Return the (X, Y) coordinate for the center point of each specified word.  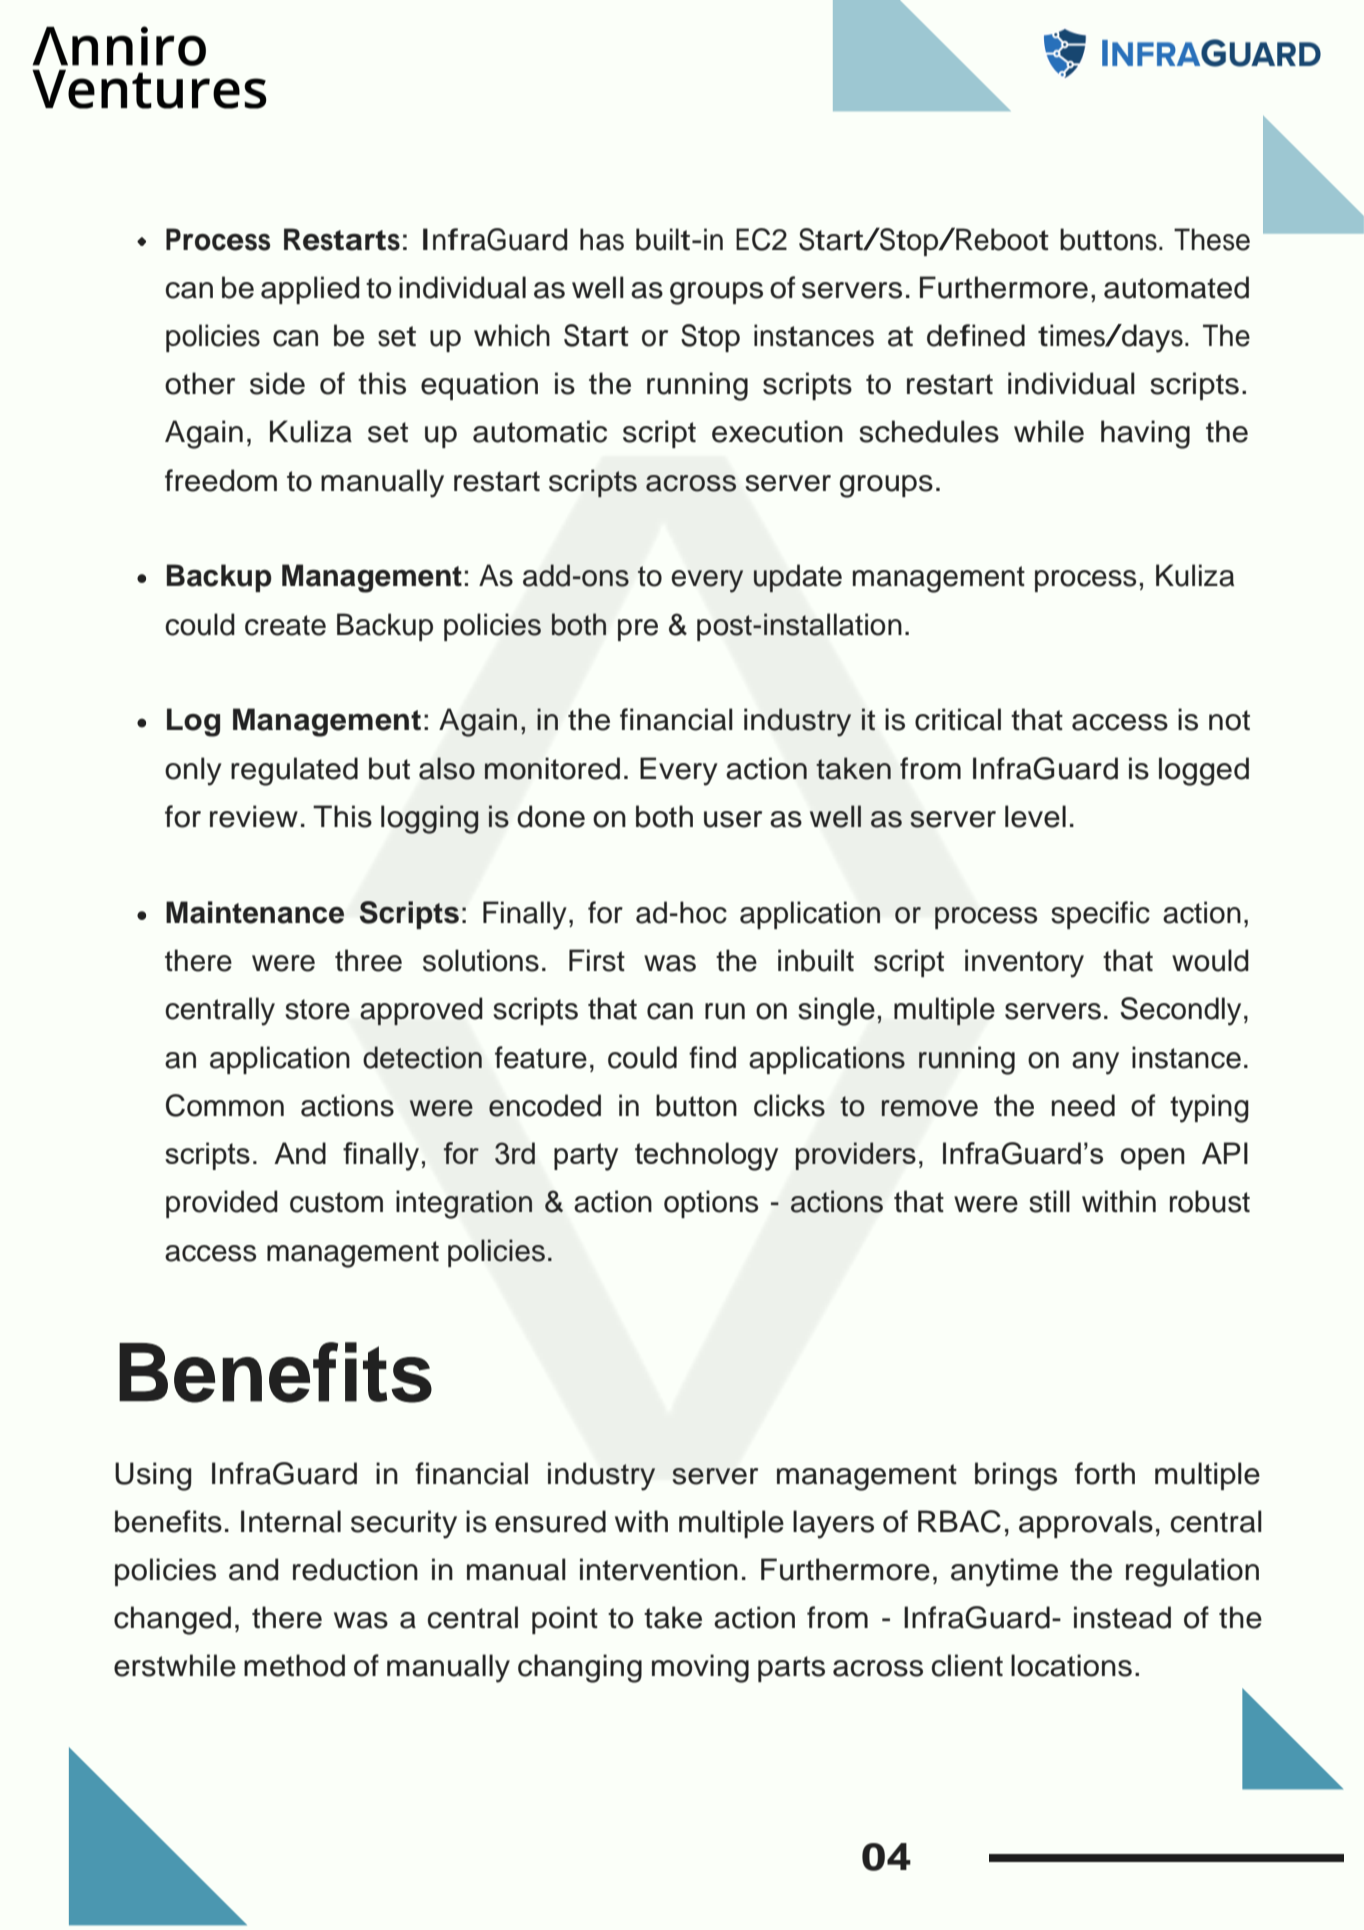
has (602, 239)
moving (700, 1668)
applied (310, 290)
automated (1176, 287)
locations (1071, 1665)
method (294, 1665)
